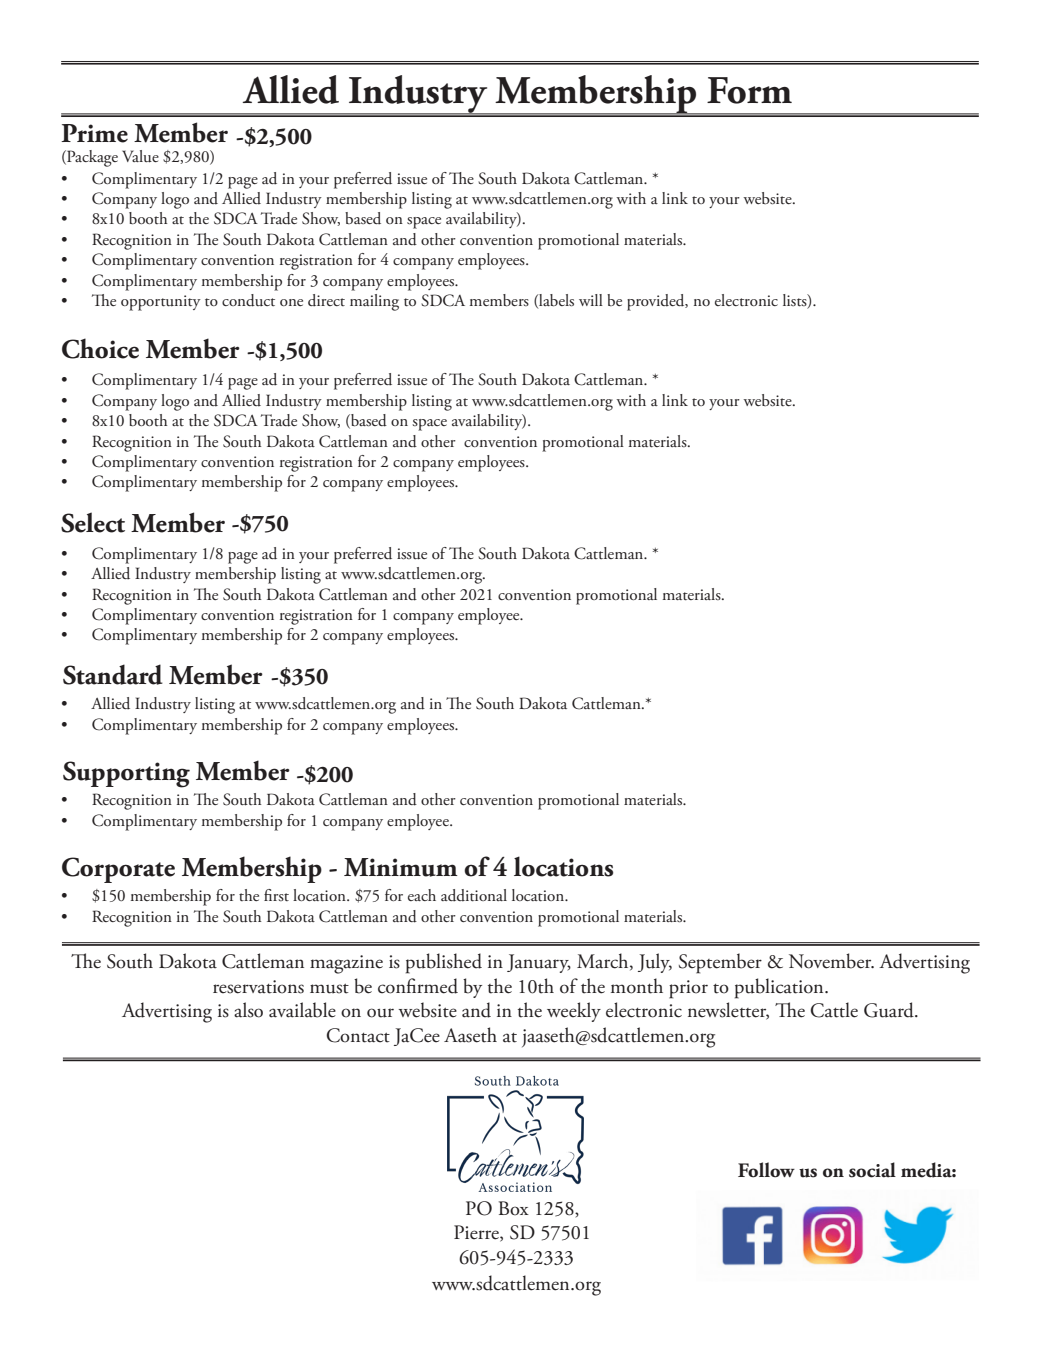 The width and height of the screenshot is (1040, 1346). Describe the element at coordinates (444, 963) in the screenshot. I see `published` at that location.
